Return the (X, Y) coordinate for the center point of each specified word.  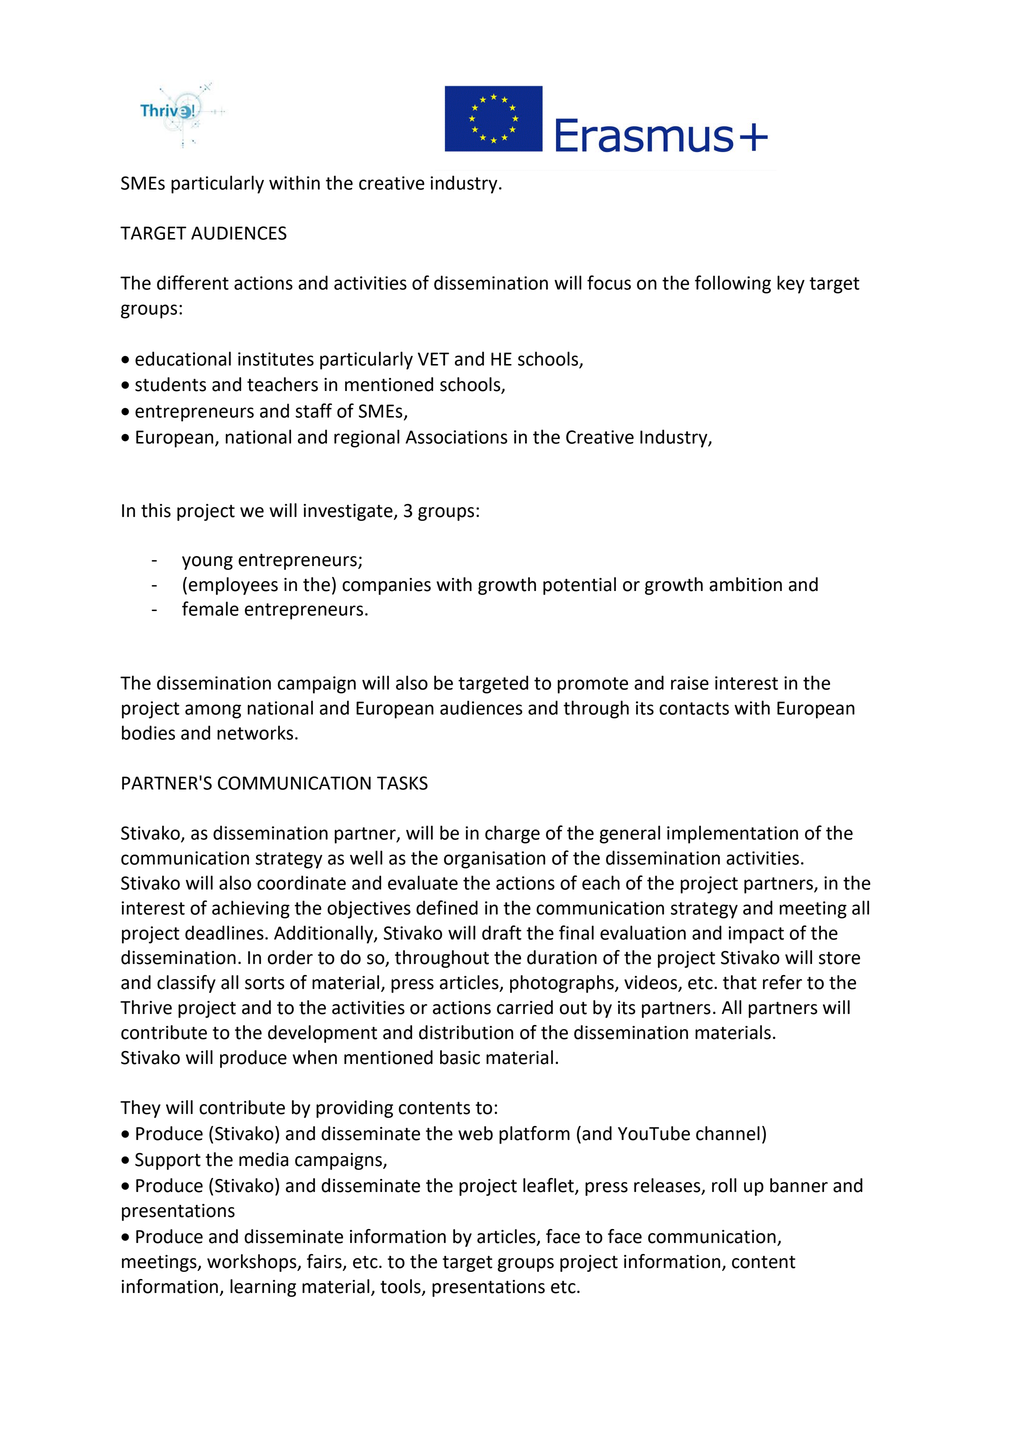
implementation (732, 834)
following (733, 284)
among (213, 711)
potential (579, 586)
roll (724, 1185)
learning (263, 1288)
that (740, 982)
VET (433, 359)
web (475, 1133)
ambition (745, 584)
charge (512, 834)
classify (186, 984)
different (193, 282)
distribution (466, 1032)
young (207, 563)
